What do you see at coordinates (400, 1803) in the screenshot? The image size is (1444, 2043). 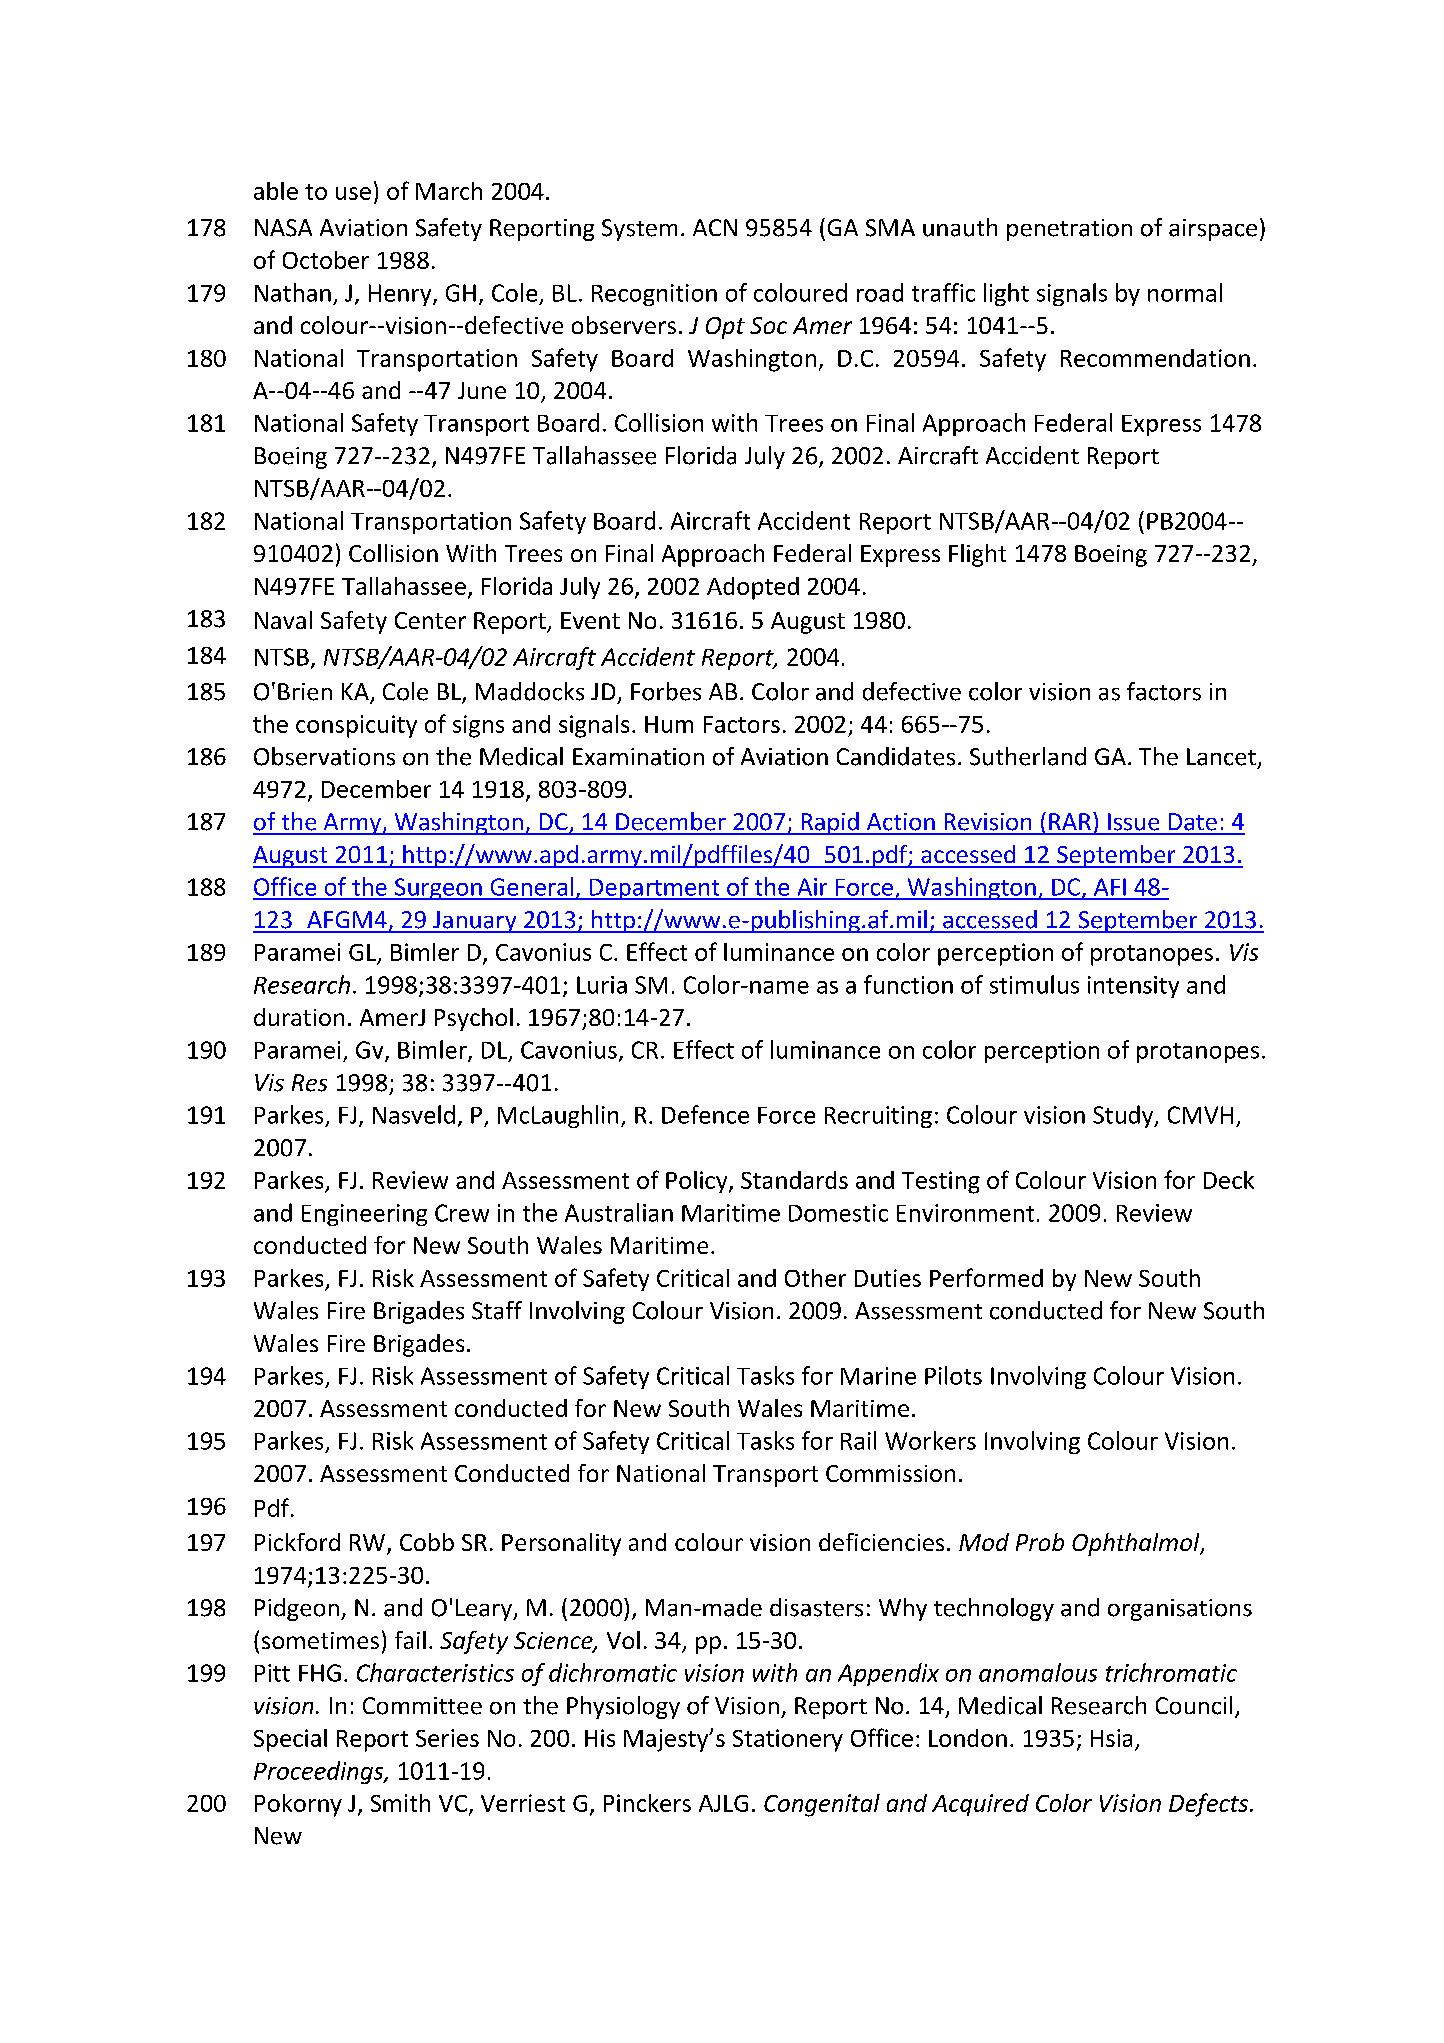 I see `Smith` at bounding box center [400, 1803].
